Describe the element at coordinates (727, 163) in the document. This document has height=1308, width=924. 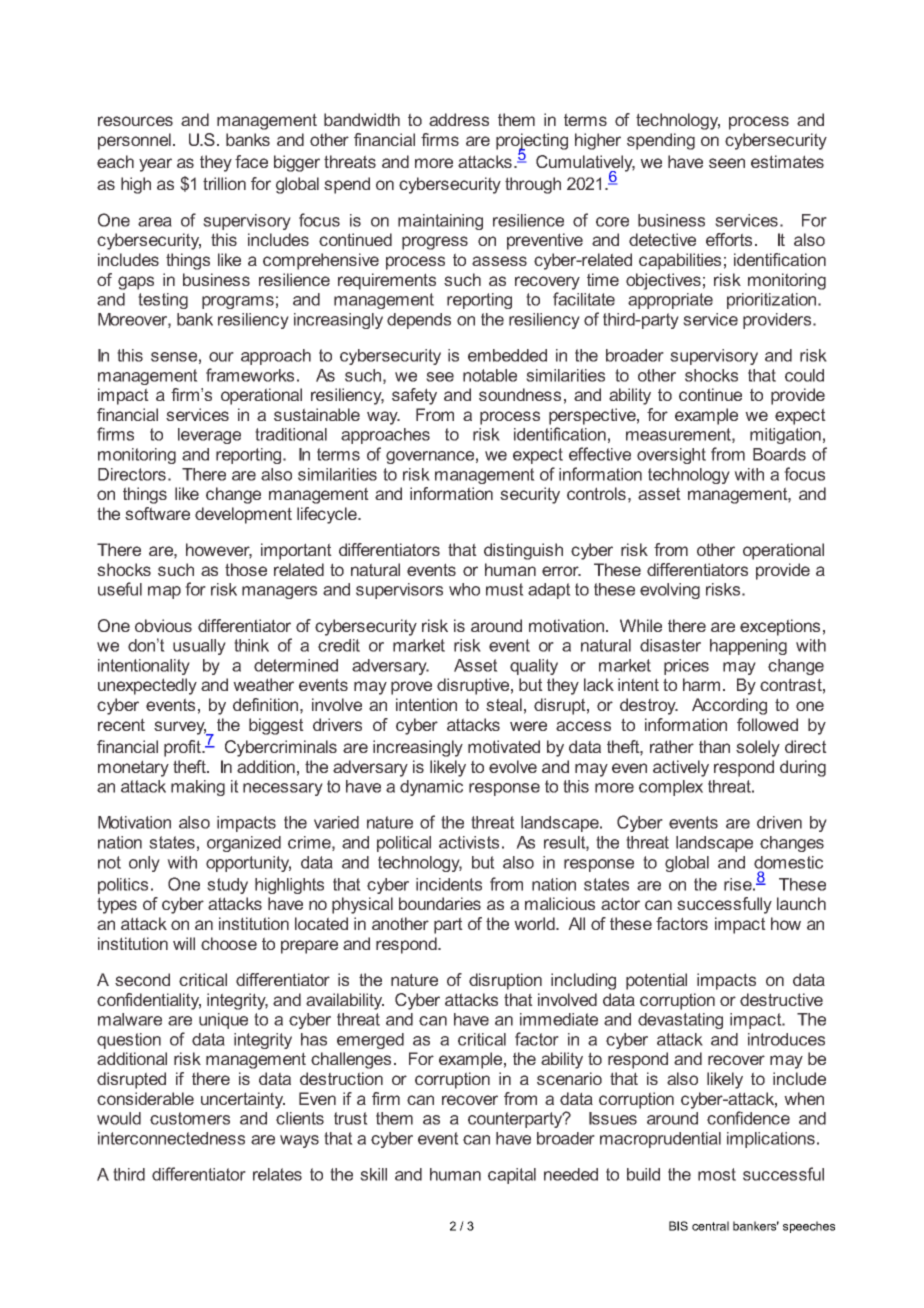
I see `seen` at that location.
